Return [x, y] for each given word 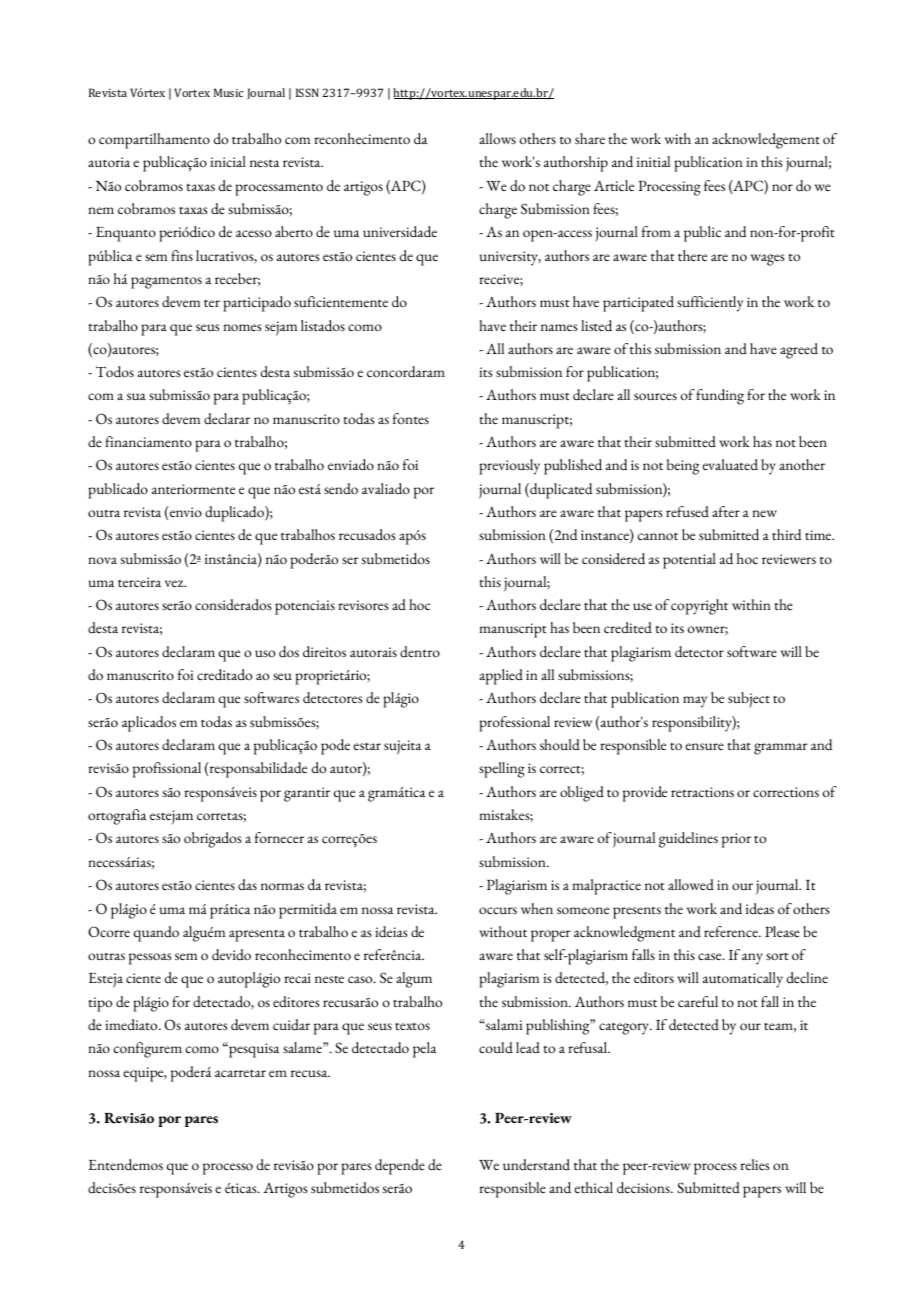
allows [497, 138]
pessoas [150, 959]
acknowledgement [766, 141]
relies [755, 1165]
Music [228, 92]
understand [536, 1164]
